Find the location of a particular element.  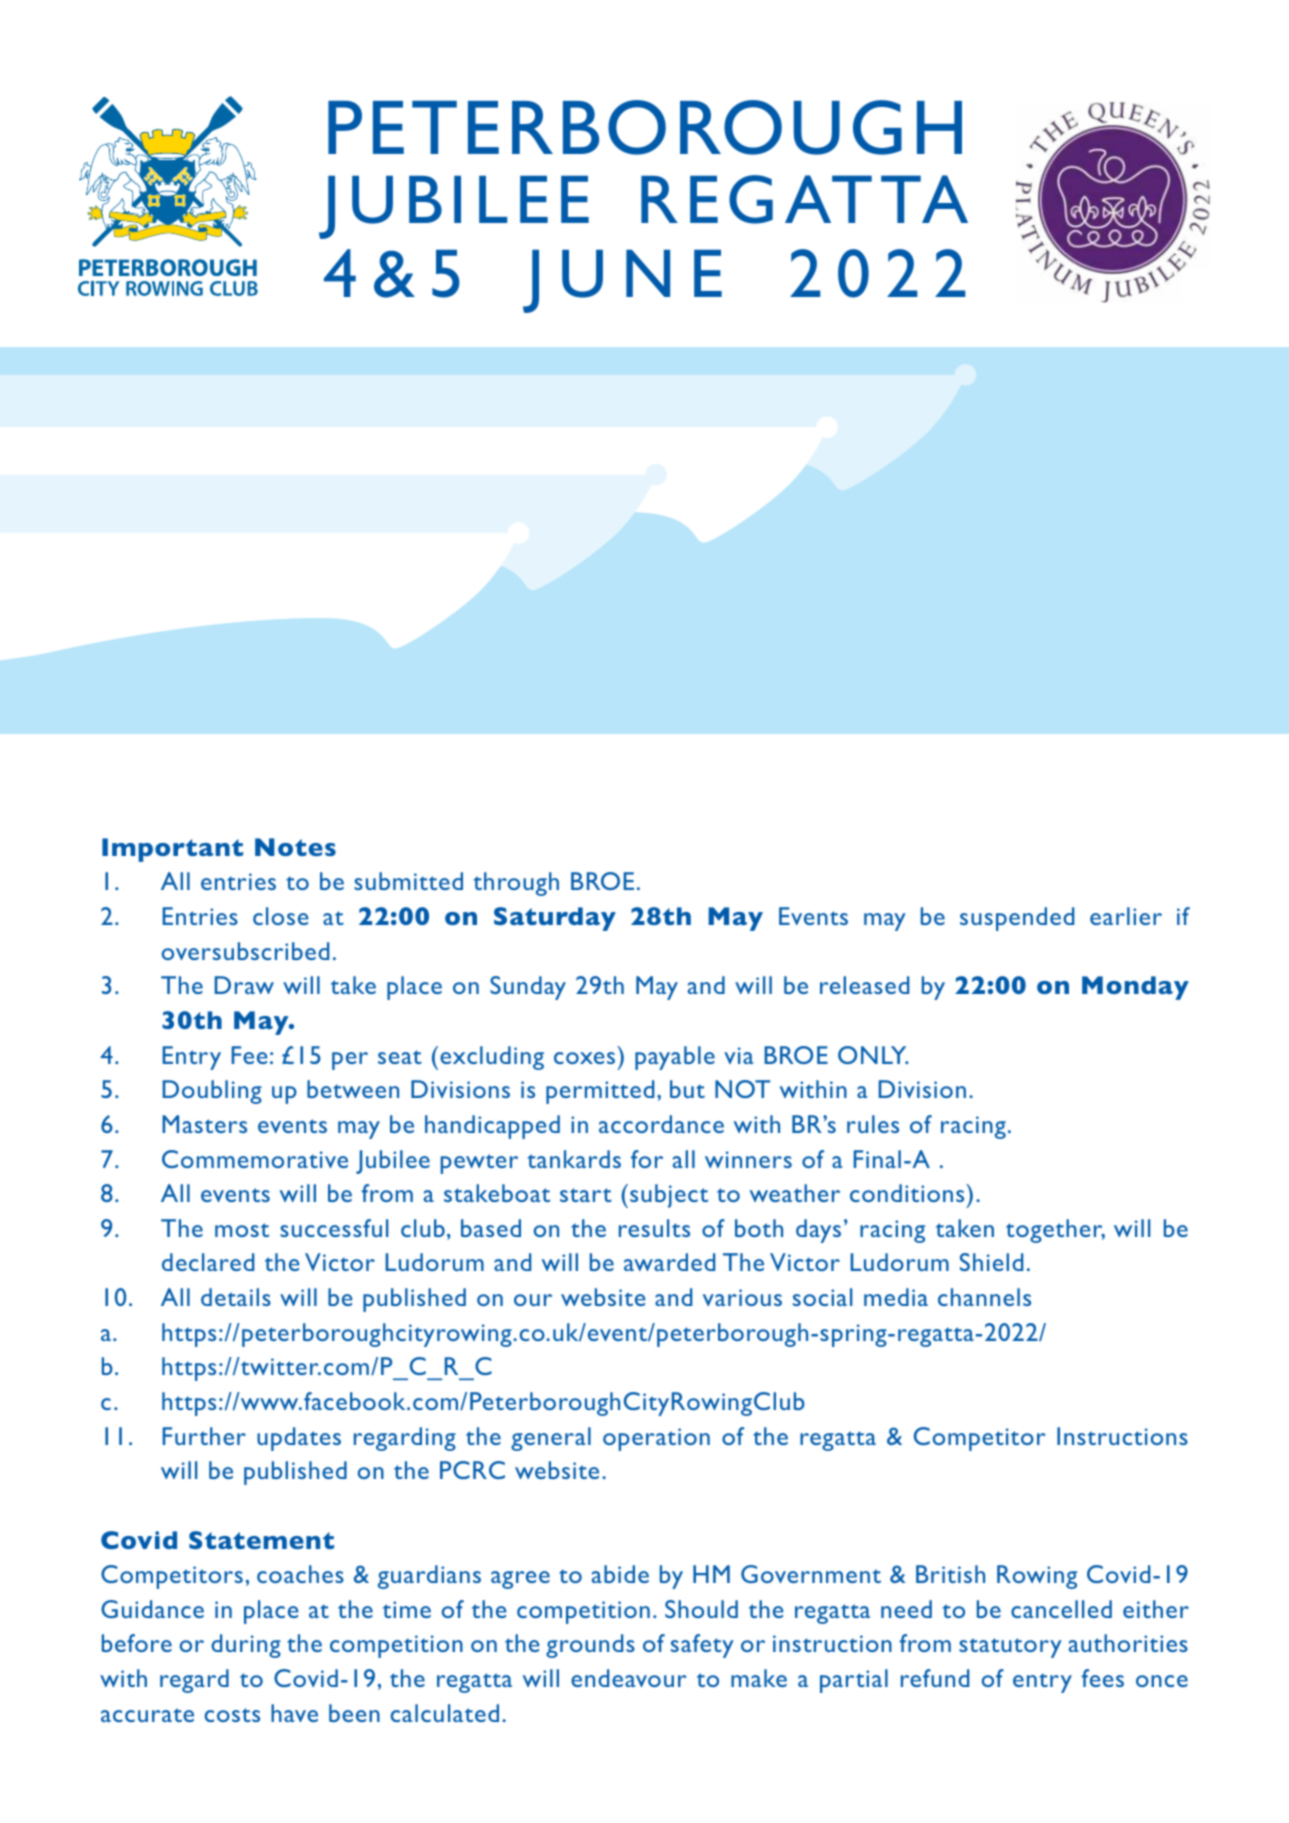

statutory is located at coordinates (1010, 1648).
